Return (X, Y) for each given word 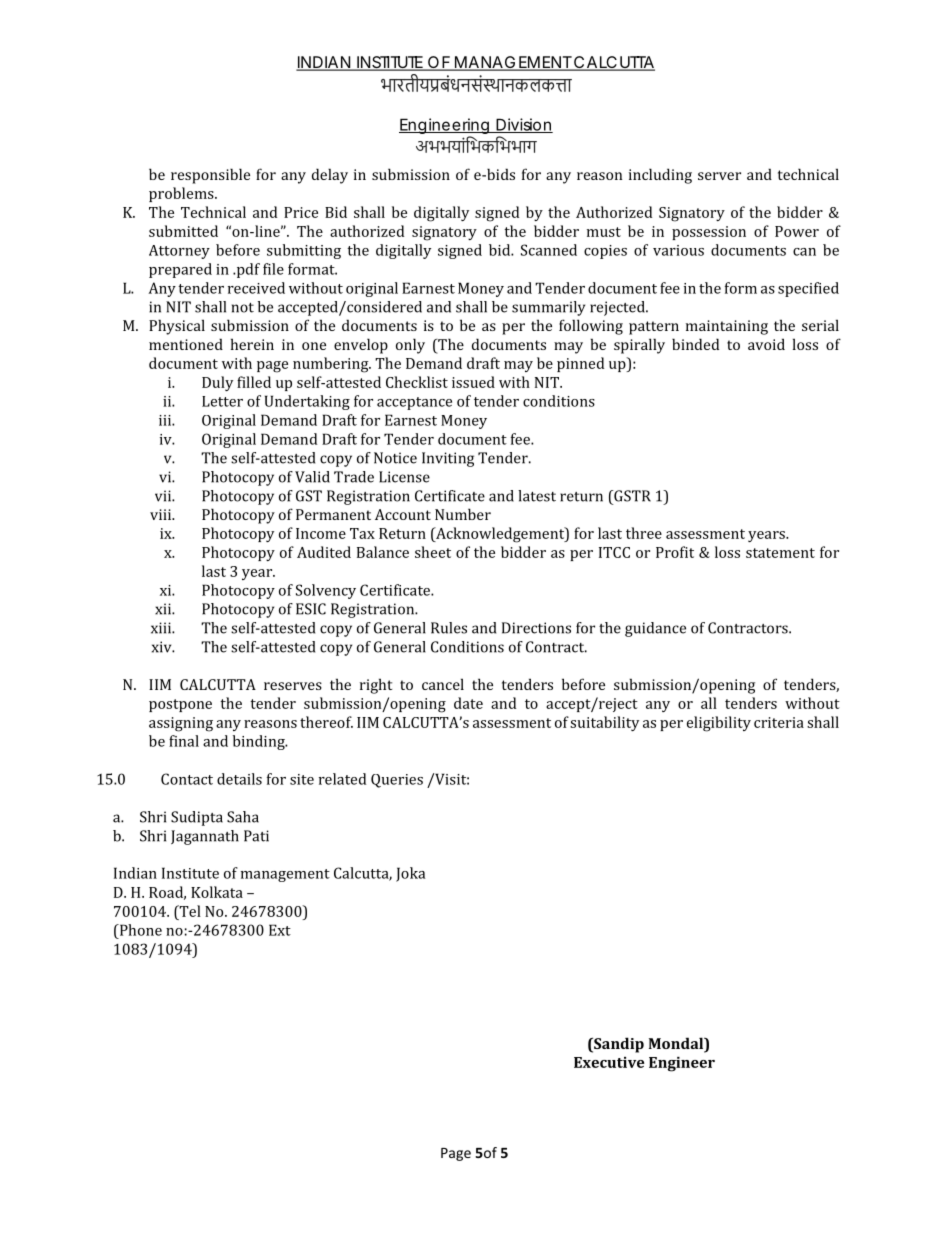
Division (523, 125)
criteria (779, 722)
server (719, 176)
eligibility (719, 724)
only (410, 346)
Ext (280, 930)
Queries (397, 781)
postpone (180, 705)
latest (537, 496)
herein (252, 344)
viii (161, 514)
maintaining (727, 327)
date (468, 703)
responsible (210, 176)
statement (780, 553)
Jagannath (205, 837)
